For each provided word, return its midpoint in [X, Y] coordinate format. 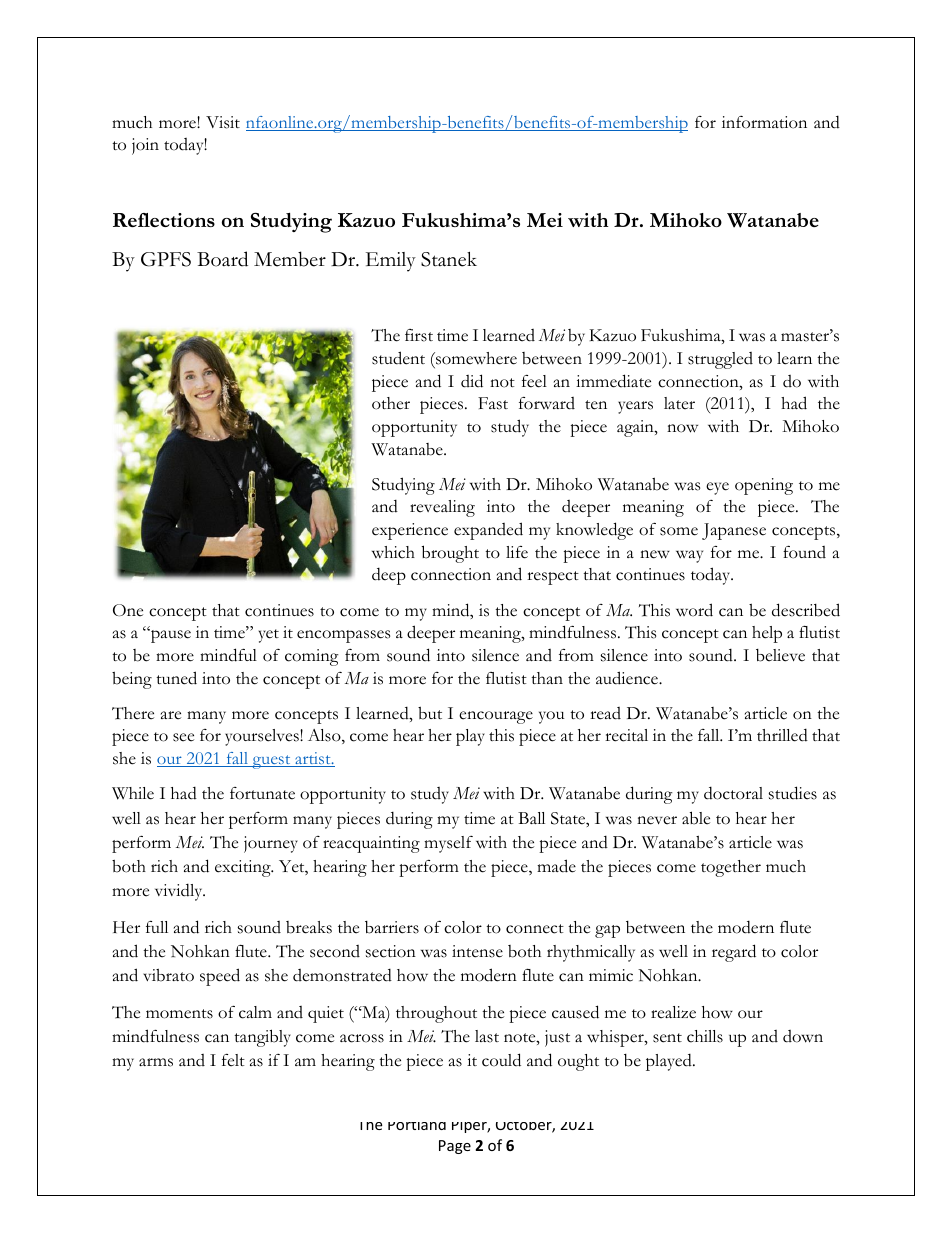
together [731, 868]
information [764, 122]
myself [448, 844]
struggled [720, 360]
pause [170, 636]
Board [222, 259]
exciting [244, 868]
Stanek [449, 259]
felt [233, 1060]
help [767, 634]
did [472, 381]
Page [455, 1147]
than [547, 678]
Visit [223, 122]
